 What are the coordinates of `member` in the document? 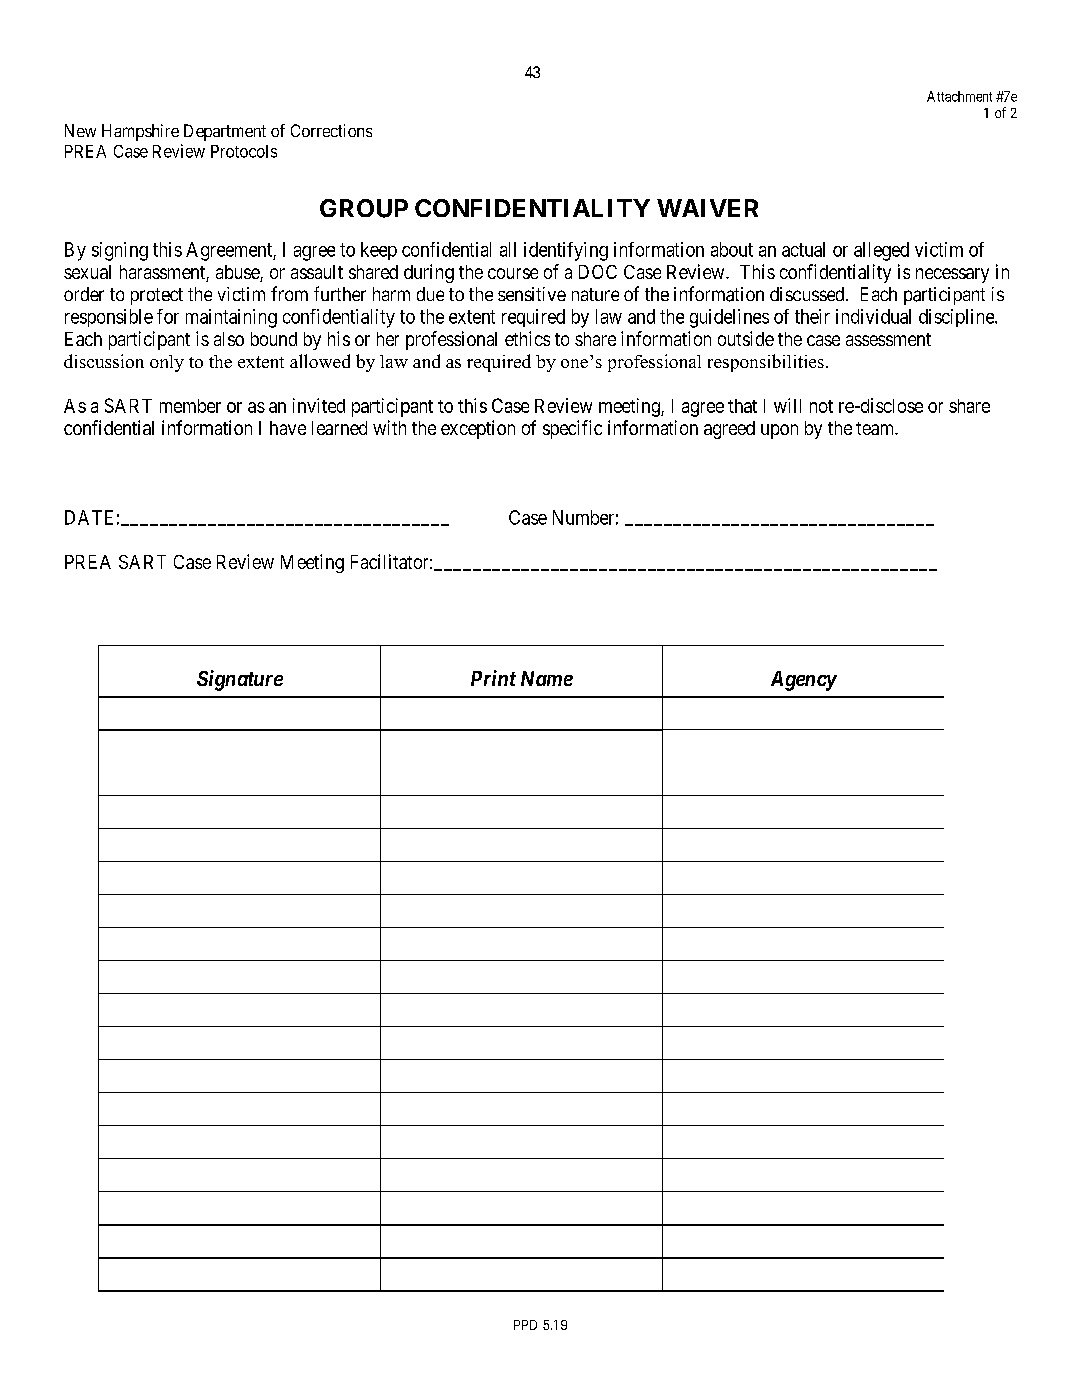 It's located at (190, 406).
